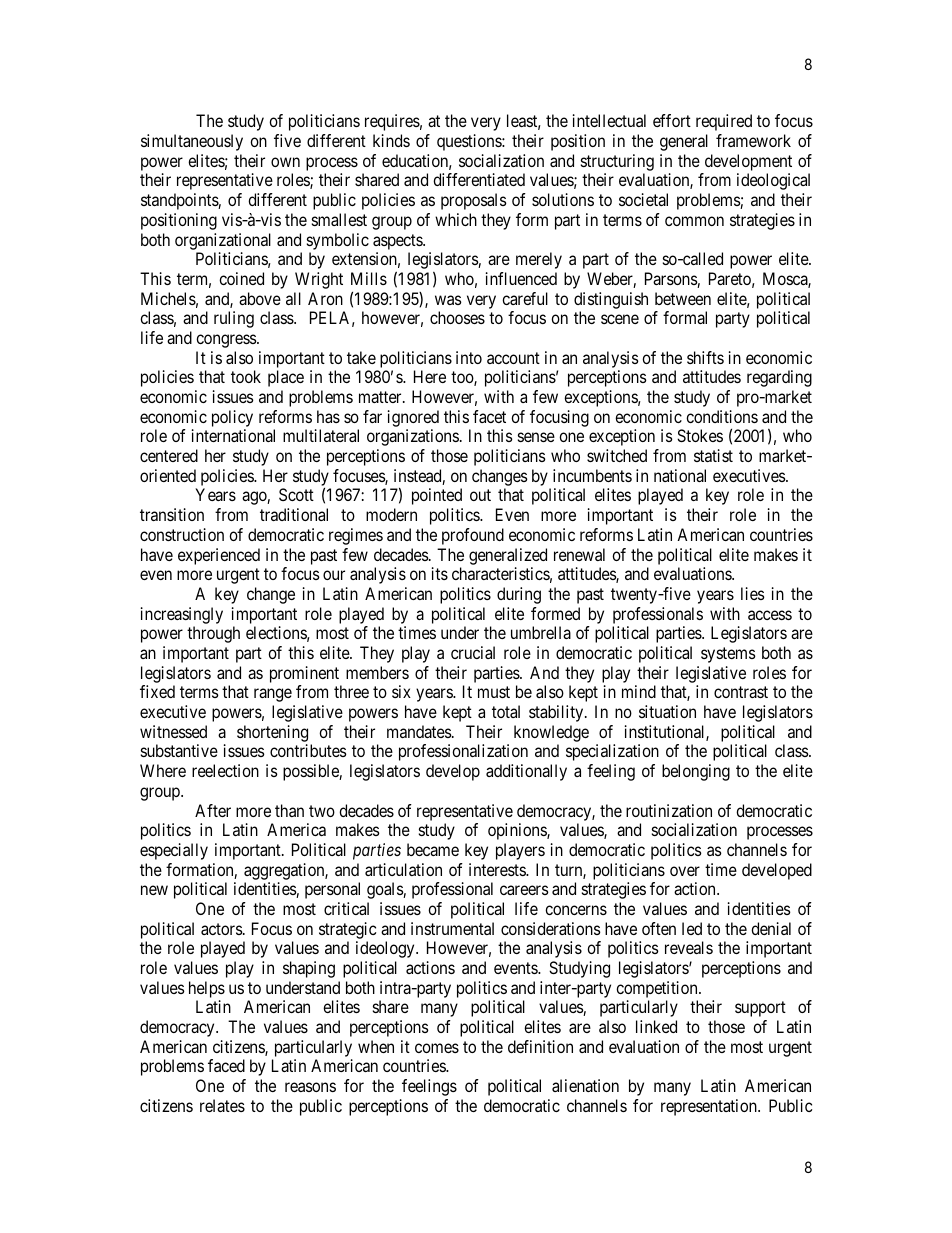 The image size is (952, 1233). I want to click on lies, so click(753, 593).
